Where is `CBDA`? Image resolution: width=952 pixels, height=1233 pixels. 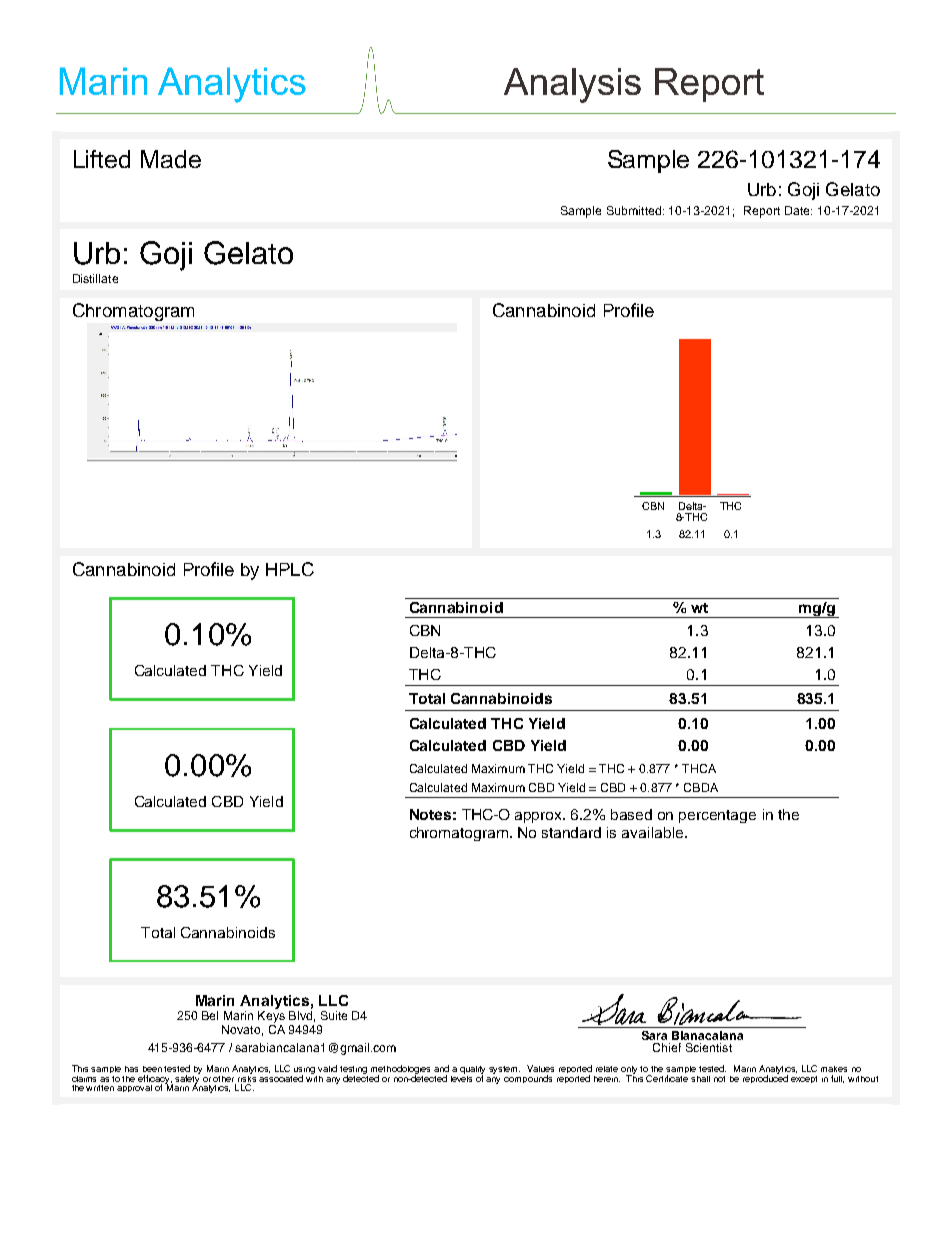
CBDA is located at coordinates (701, 787).
